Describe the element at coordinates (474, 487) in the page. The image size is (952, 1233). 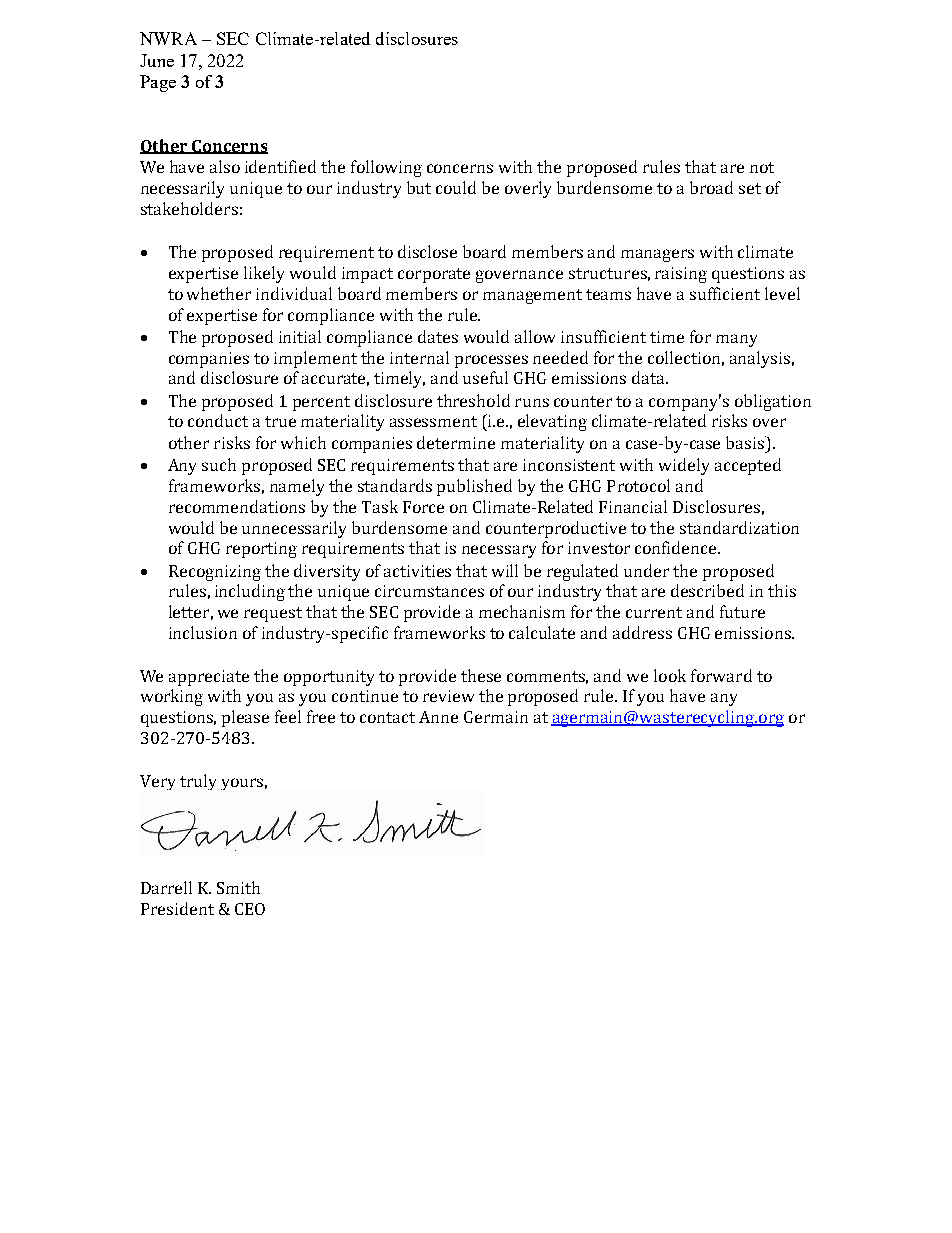
I see `published` at that location.
